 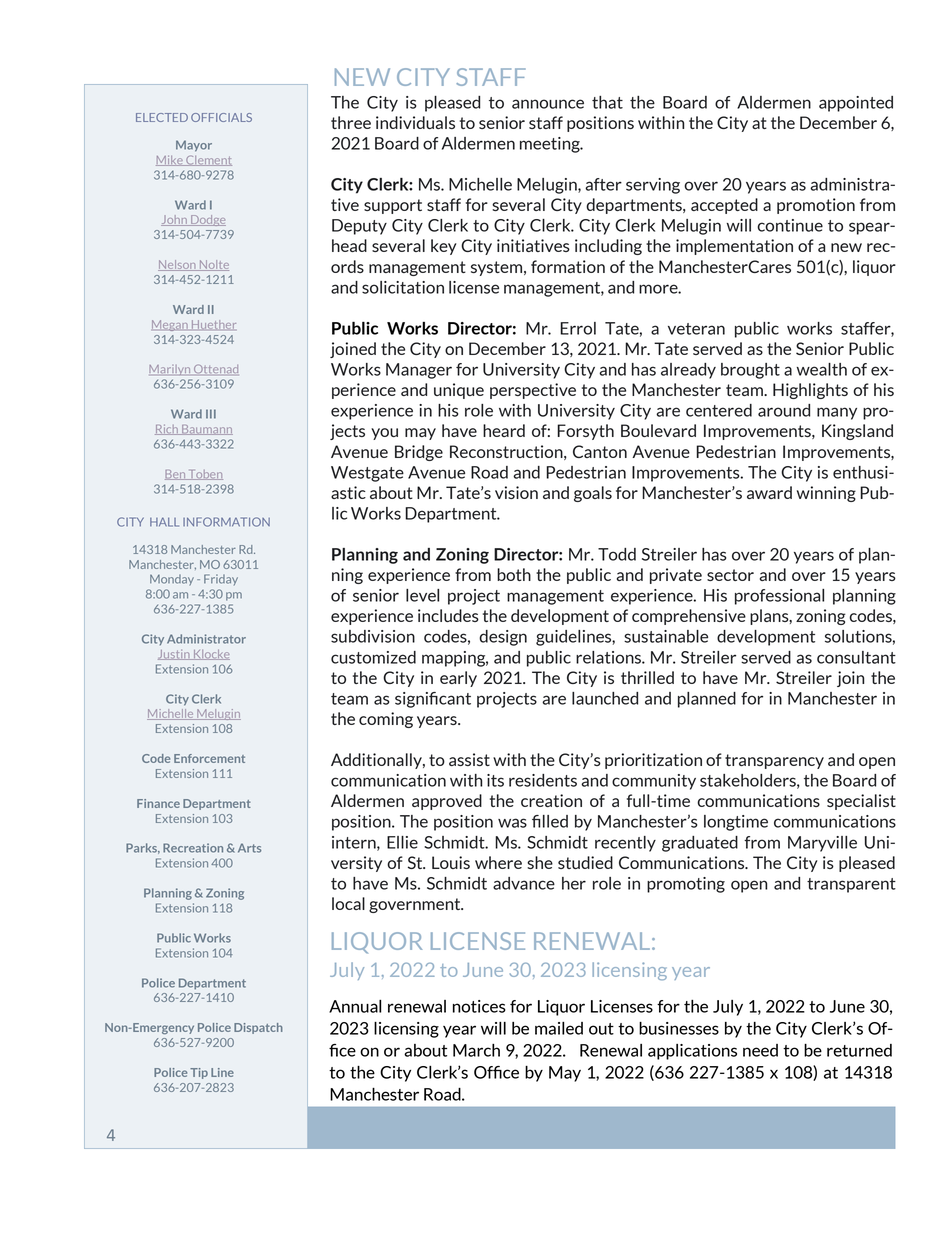 What do you see at coordinates (209, 758) in the screenshot?
I see `Enforcement` at bounding box center [209, 758].
